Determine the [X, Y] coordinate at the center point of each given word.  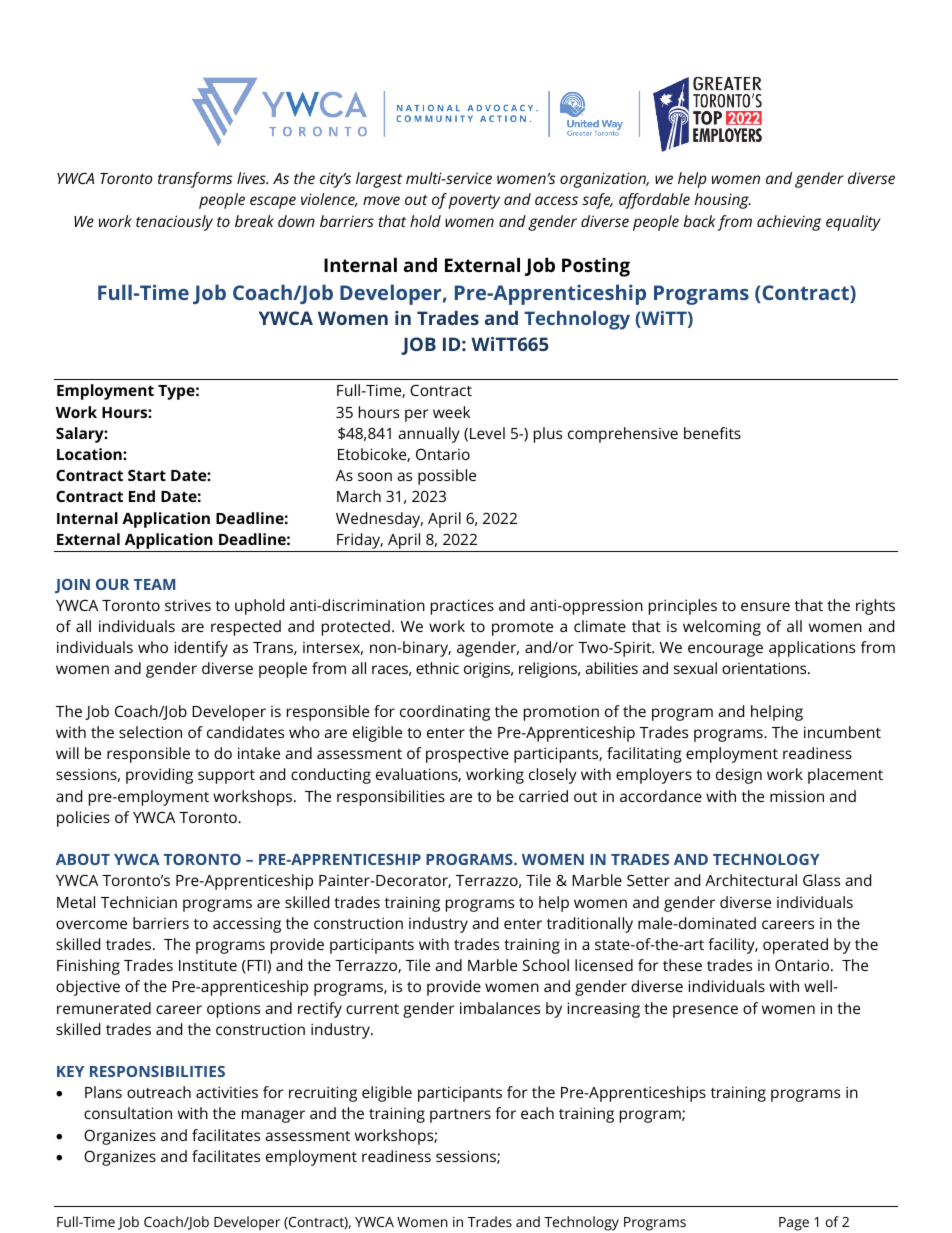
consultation [128, 1113]
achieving [789, 223]
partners [460, 1116]
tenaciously [174, 223]
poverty [474, 202]
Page [794, 1224]
